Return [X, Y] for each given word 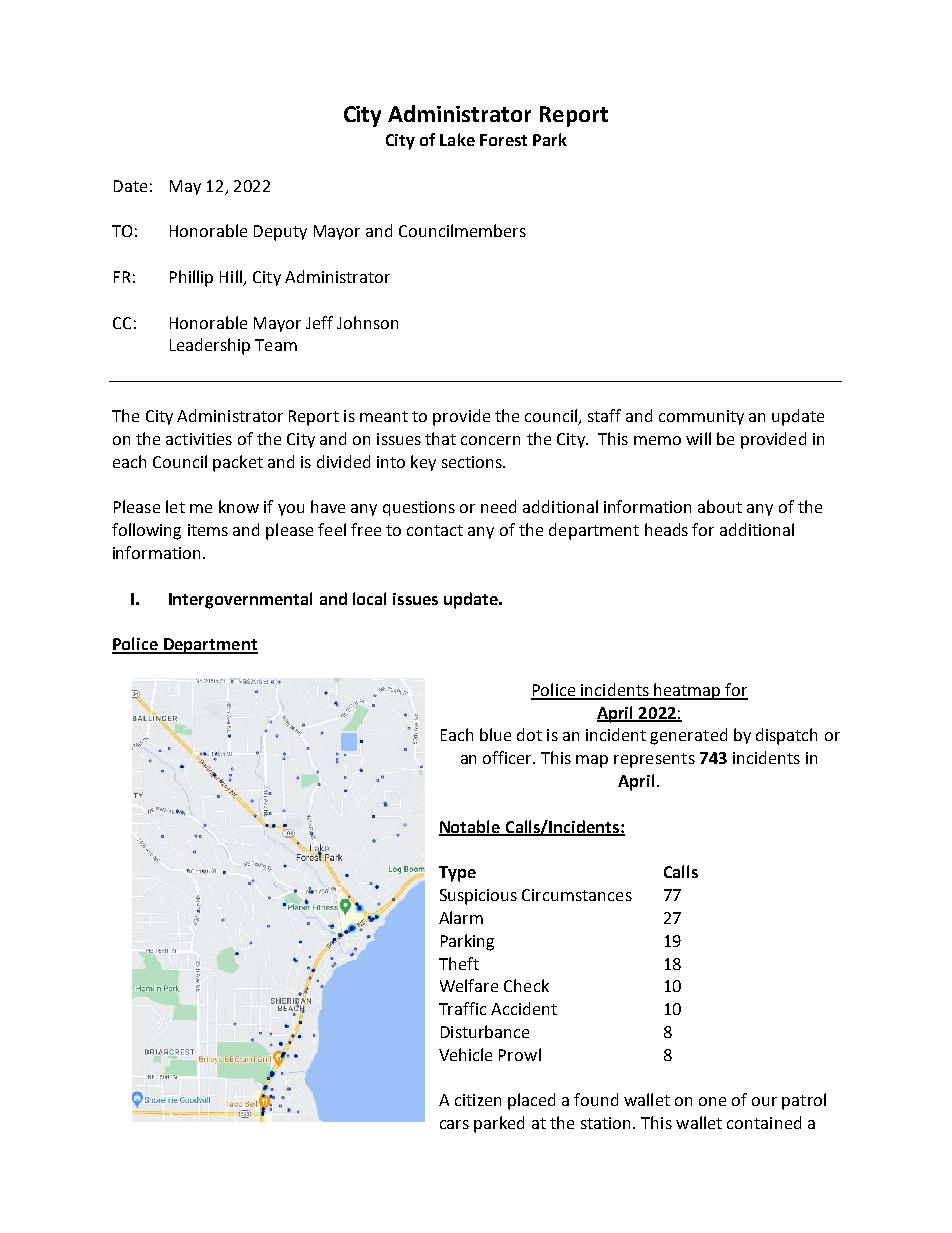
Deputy [280, 233]
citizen [478, 1100]
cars [454, 1124]
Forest [503, 140]
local [369, 598]
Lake [457, 139]
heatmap [687, 691]
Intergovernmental [240, 600]
